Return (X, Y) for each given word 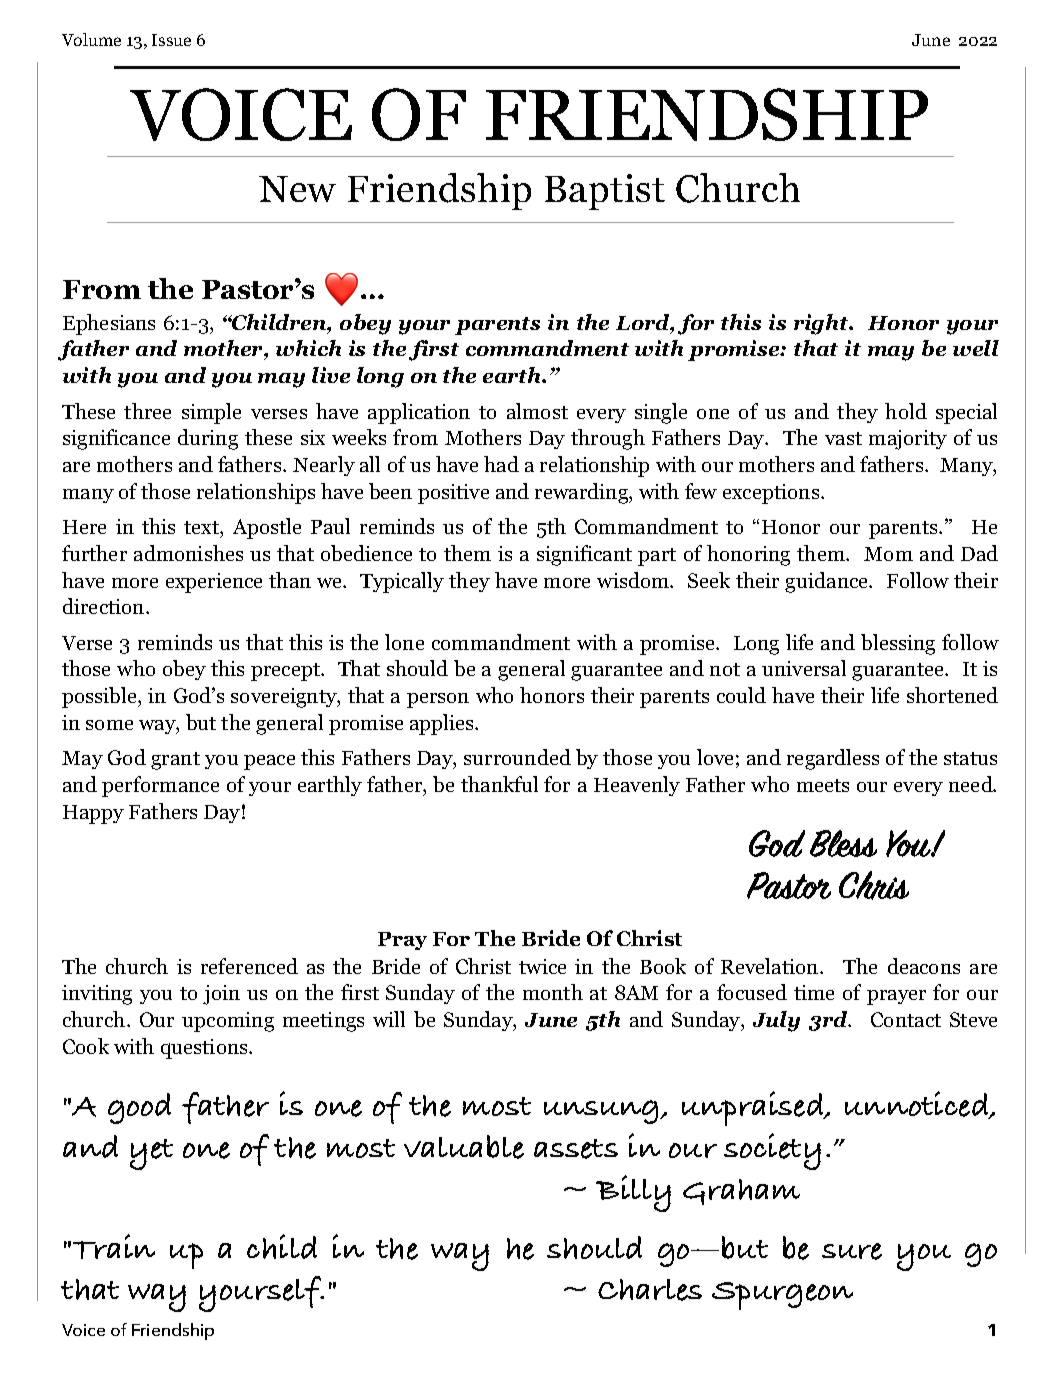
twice (542, 966)
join (221, 995)
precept (286, 672)
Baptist (605, 192)
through (608, 439)
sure (852, 1251)
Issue (171, 40)
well (976, 348)
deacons (924, 966)
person (438, 700)
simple (211, 413)
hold (906, 411)
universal (804, 668)
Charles (650, 1290)
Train (114, 1246)
